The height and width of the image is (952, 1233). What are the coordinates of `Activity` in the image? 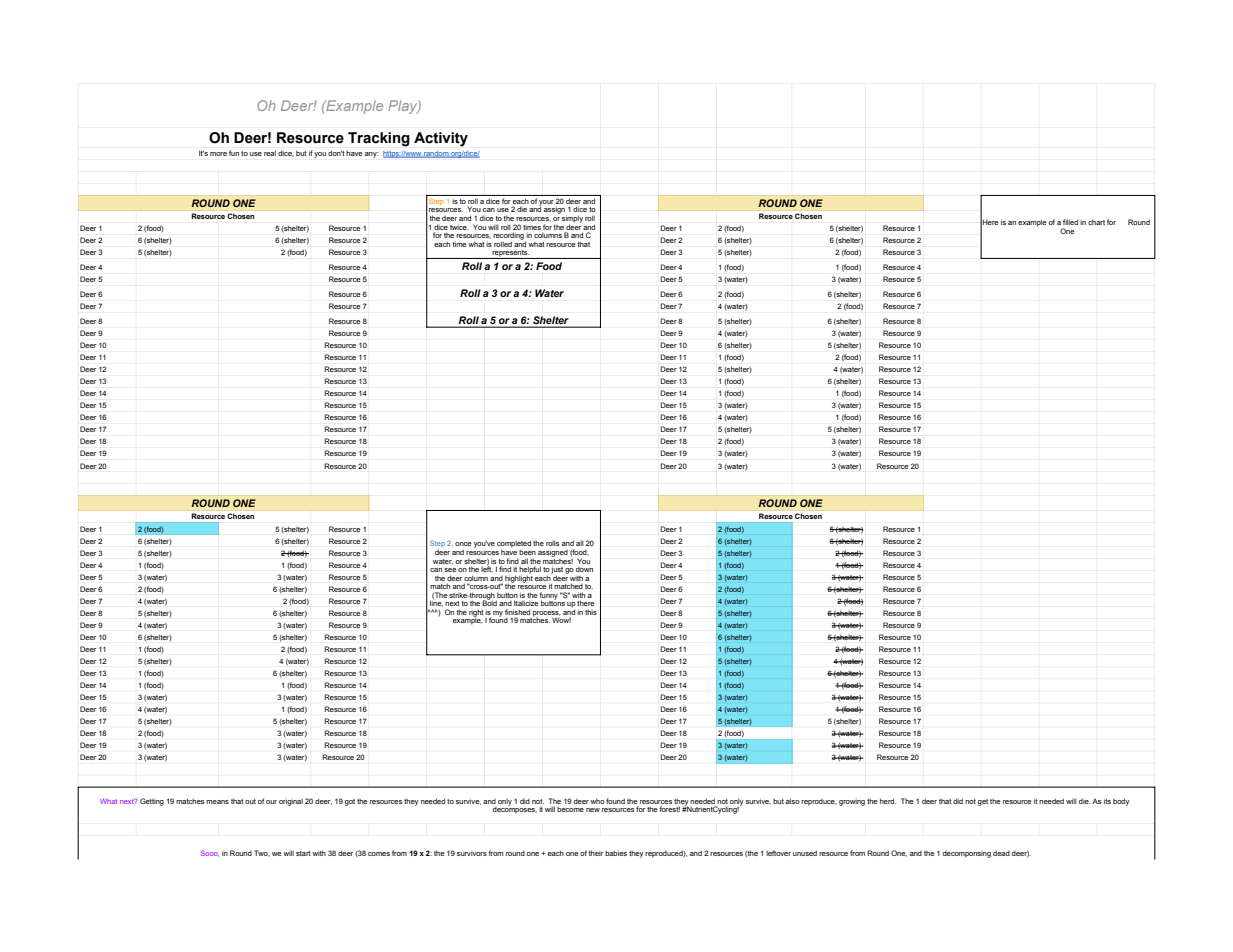 It's located at (441, 139).
